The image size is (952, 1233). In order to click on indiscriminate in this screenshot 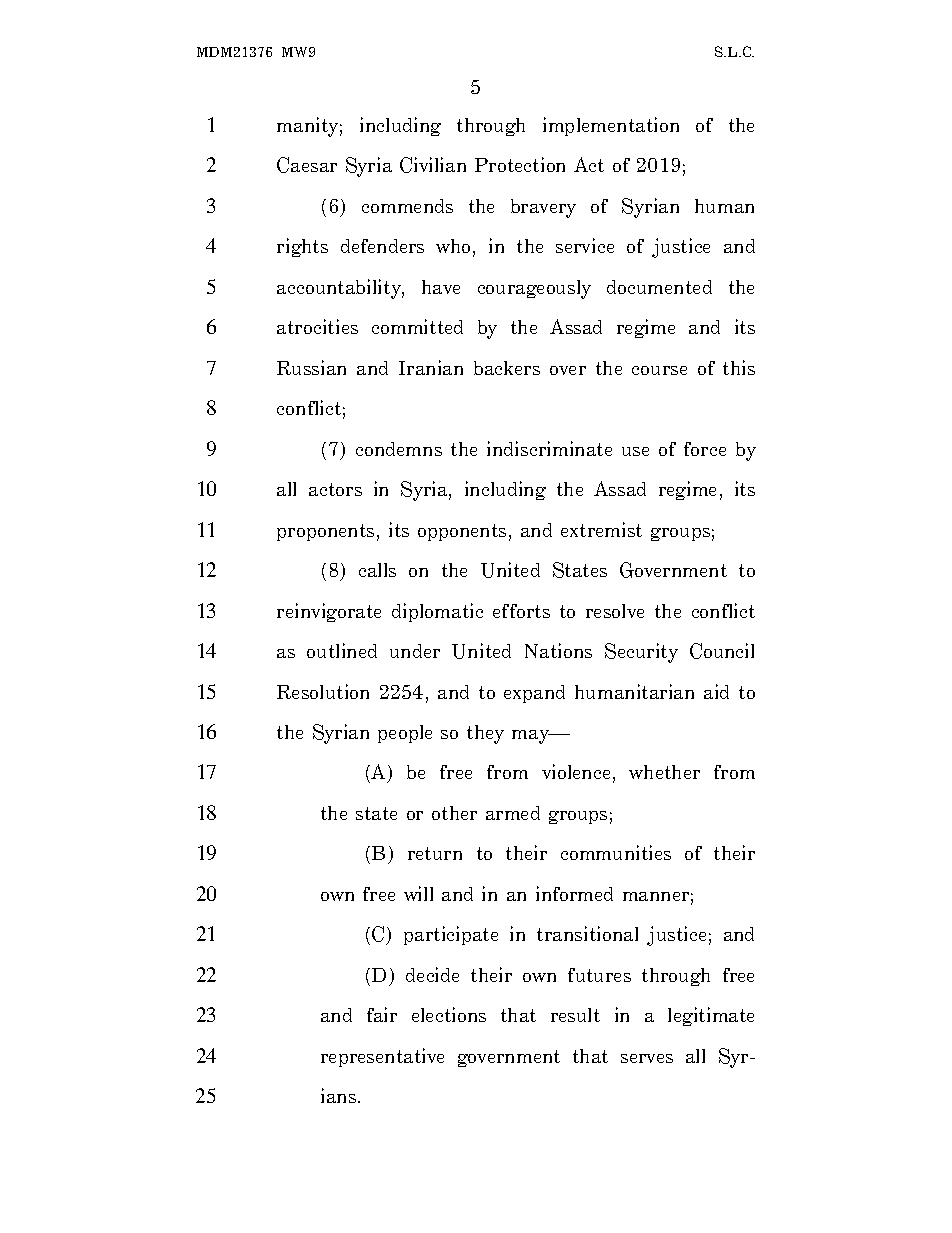, I will do `click(549, 448)`.
